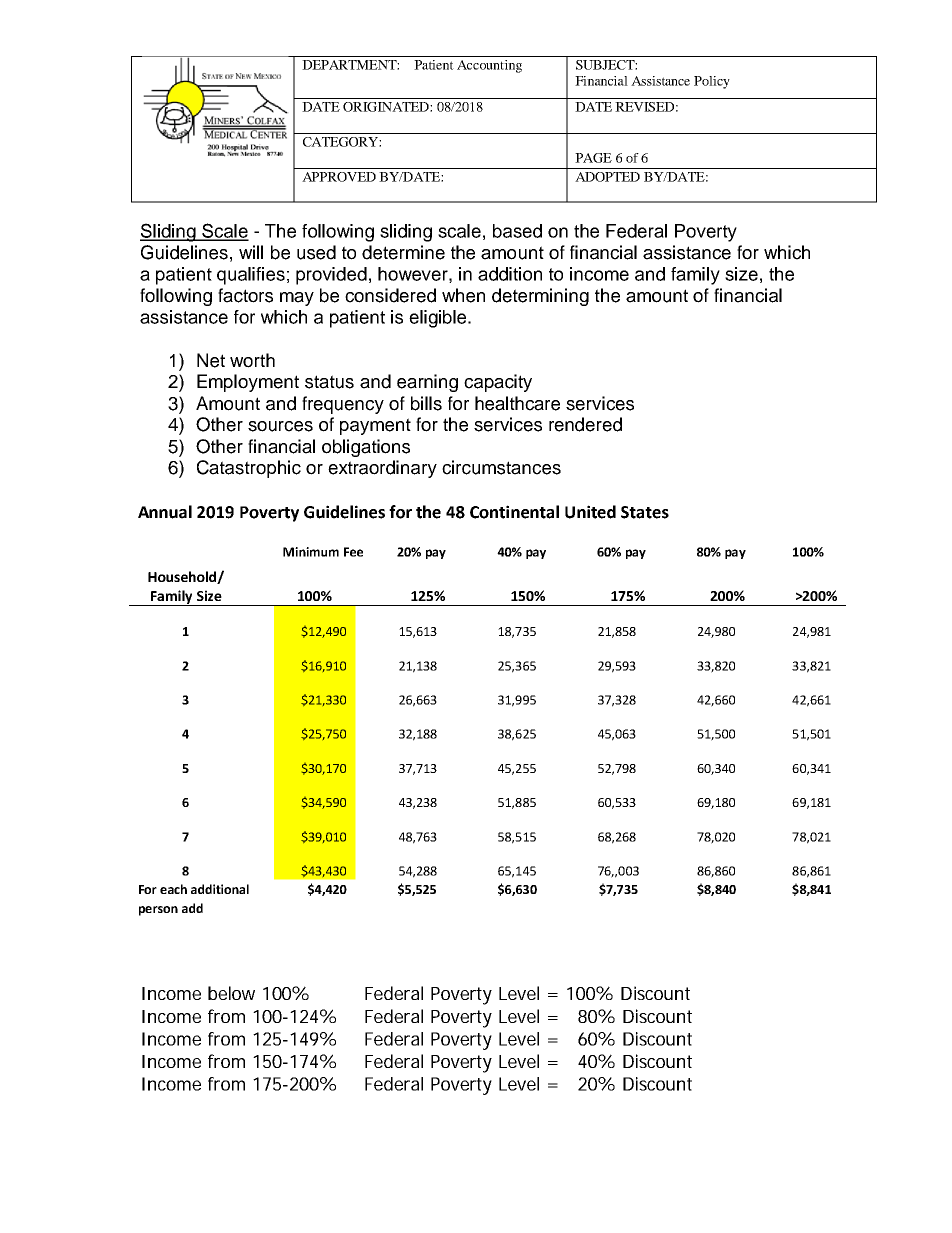 Image resolution: width=952 pixels, height=1233 pixels. What do you see at coordinates (645, 512) in the screenshot?
I see `States` at bounding box center [645, 512].
